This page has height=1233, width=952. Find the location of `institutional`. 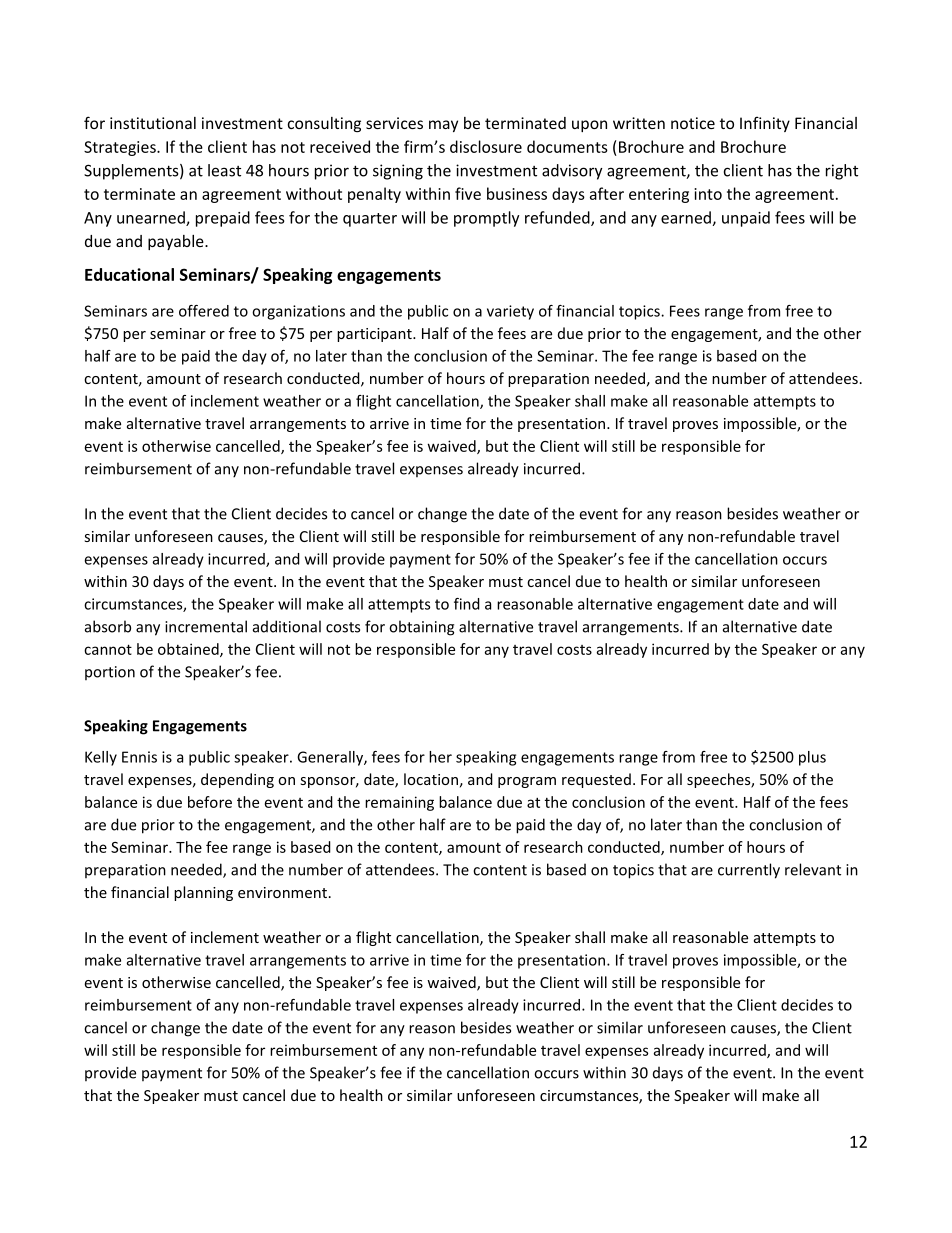

institutional is located at coordinates (153, 123).
